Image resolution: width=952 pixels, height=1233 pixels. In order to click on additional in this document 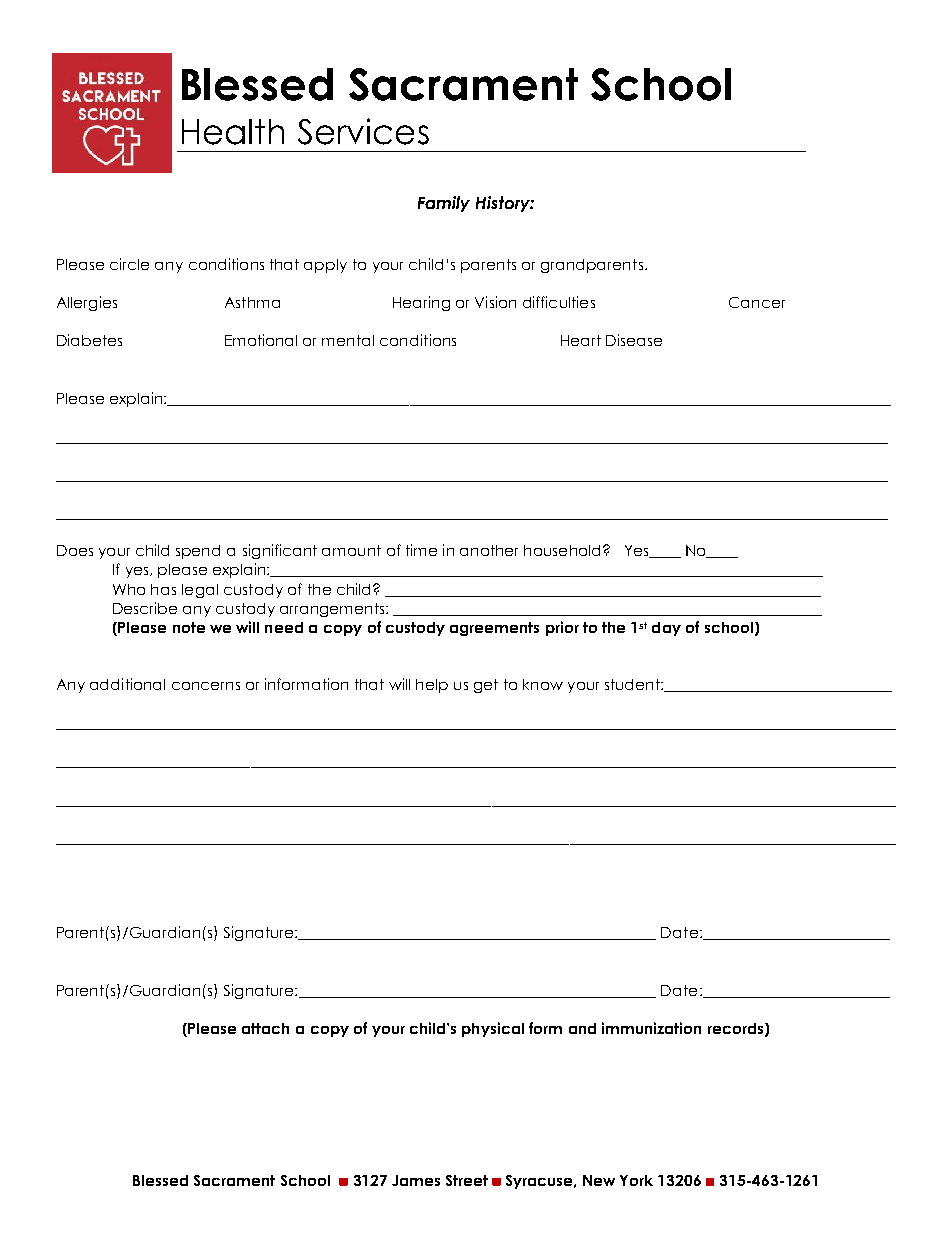, I will do `click(127, 684)`.
